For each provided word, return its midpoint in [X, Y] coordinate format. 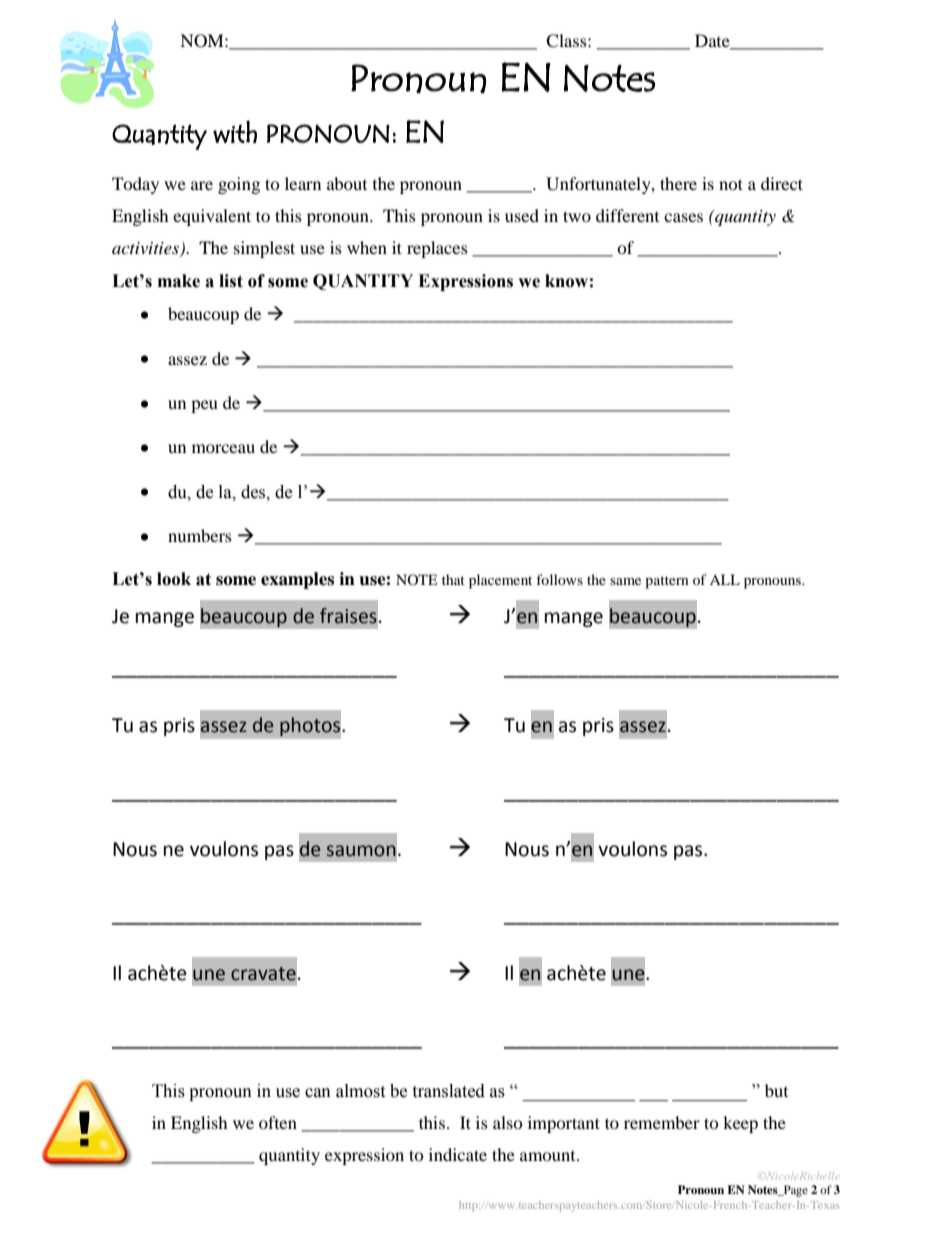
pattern [667, 582]
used [522, 215]
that [453, 579]
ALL [725, 579]
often [278, 1122]
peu [204, 406]
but [776, 1090]
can [318, 1093]
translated [448, 1091]
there [678, 183]
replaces [437, 249]
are [202, 185]
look [174, 579]
